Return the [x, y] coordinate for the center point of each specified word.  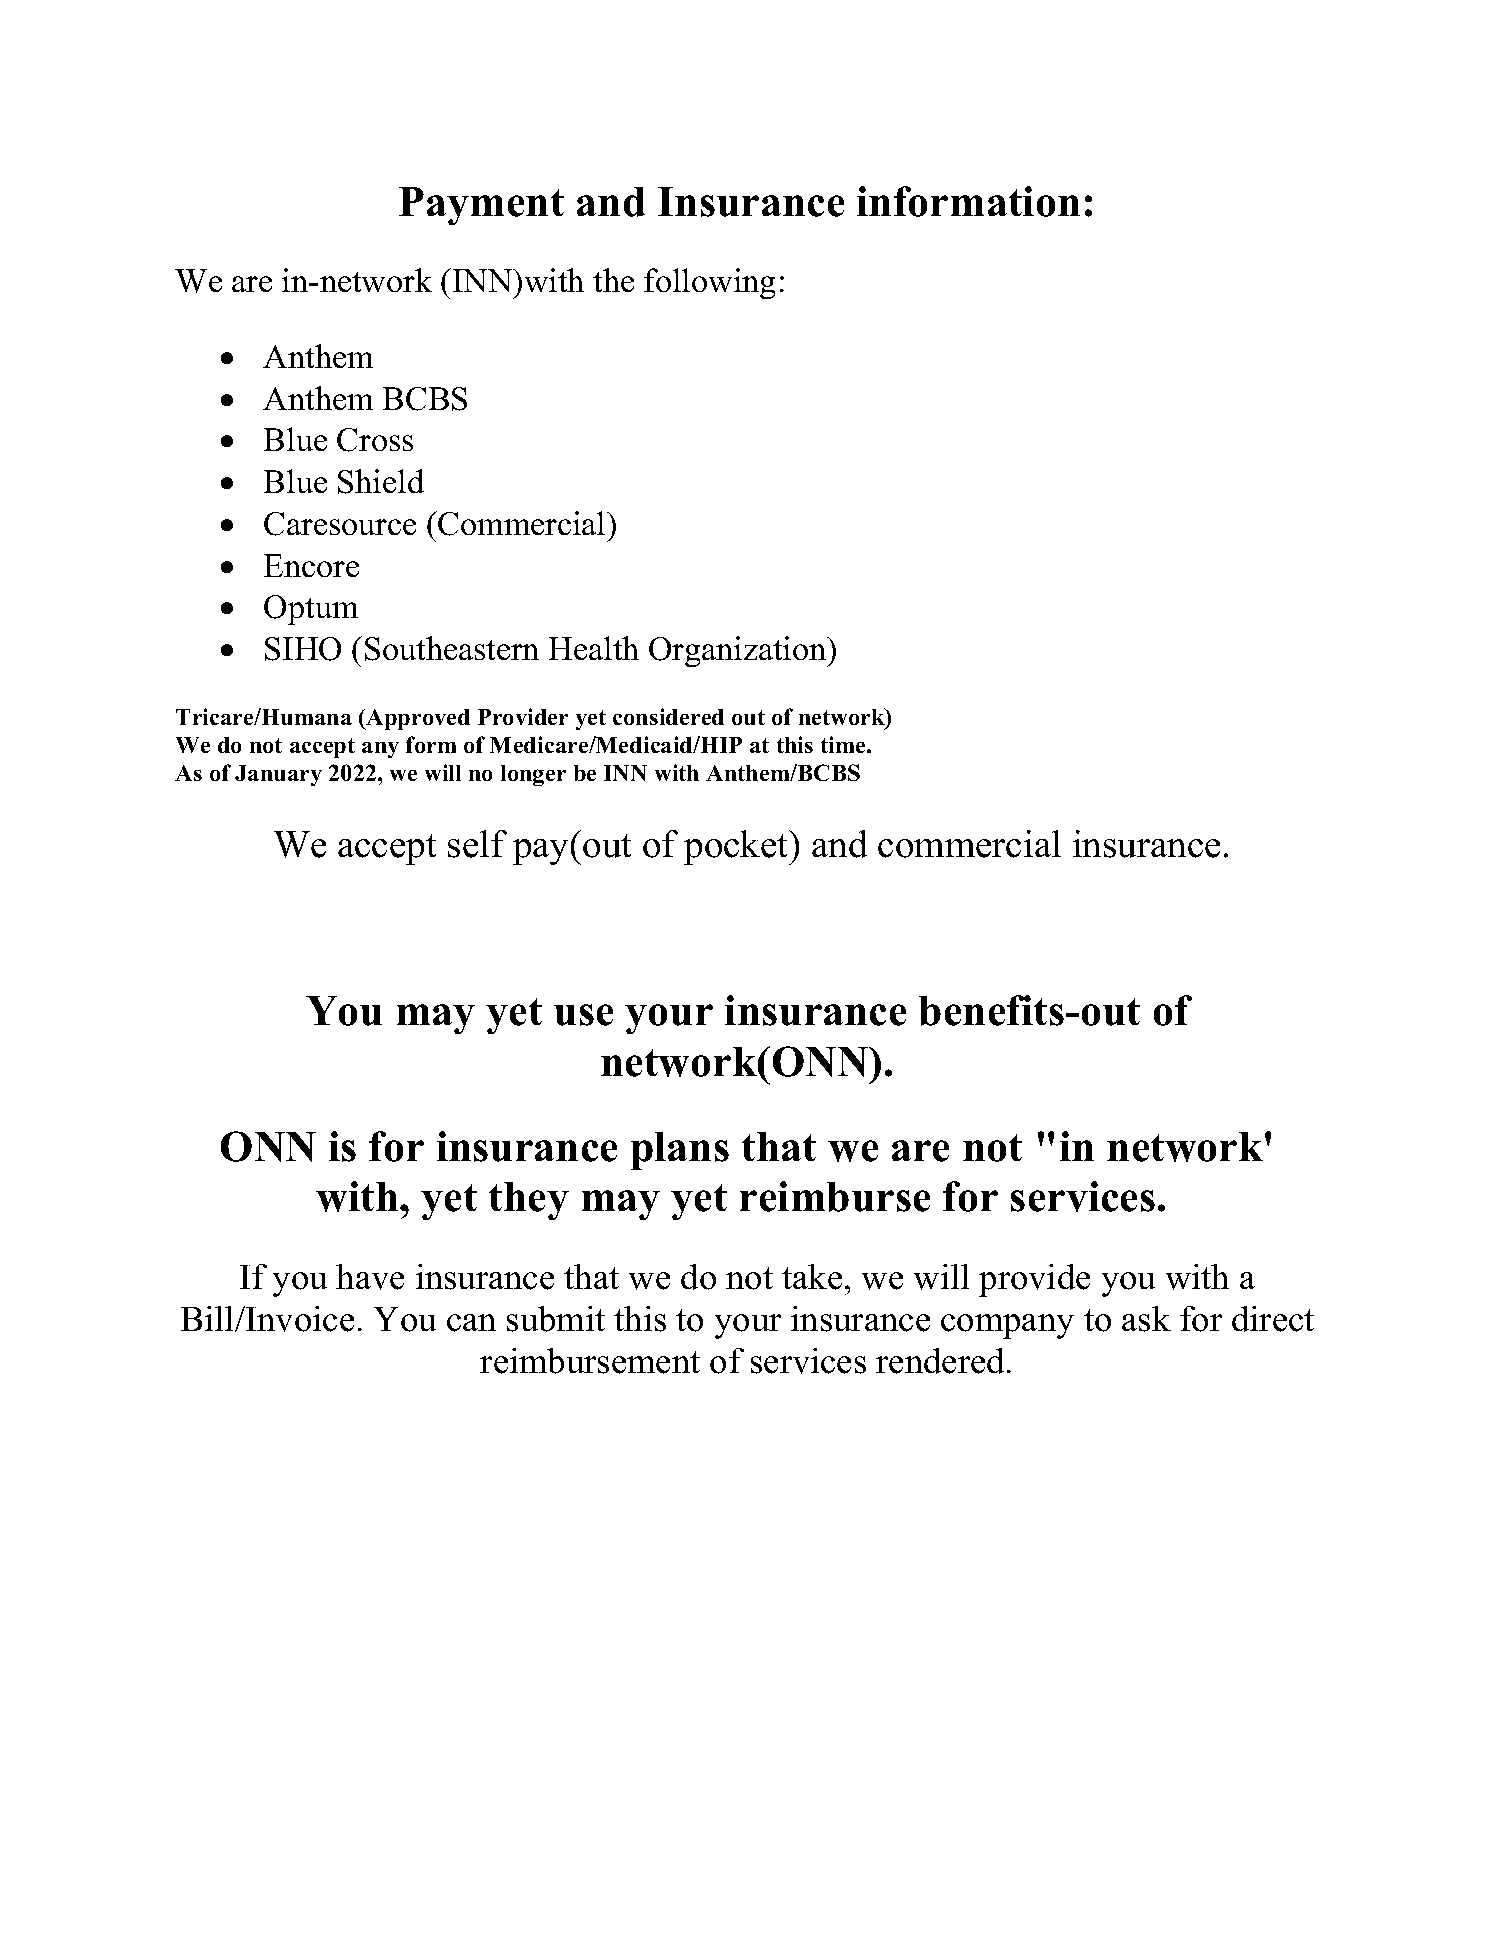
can [471, 1323]
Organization [739, 651]
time [844, 744]
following [709, 283]
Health [594, 648]
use [583, 1015]
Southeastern [452, 648]
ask [1146, 1319]
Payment [481, 206]
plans [680, 1151]
